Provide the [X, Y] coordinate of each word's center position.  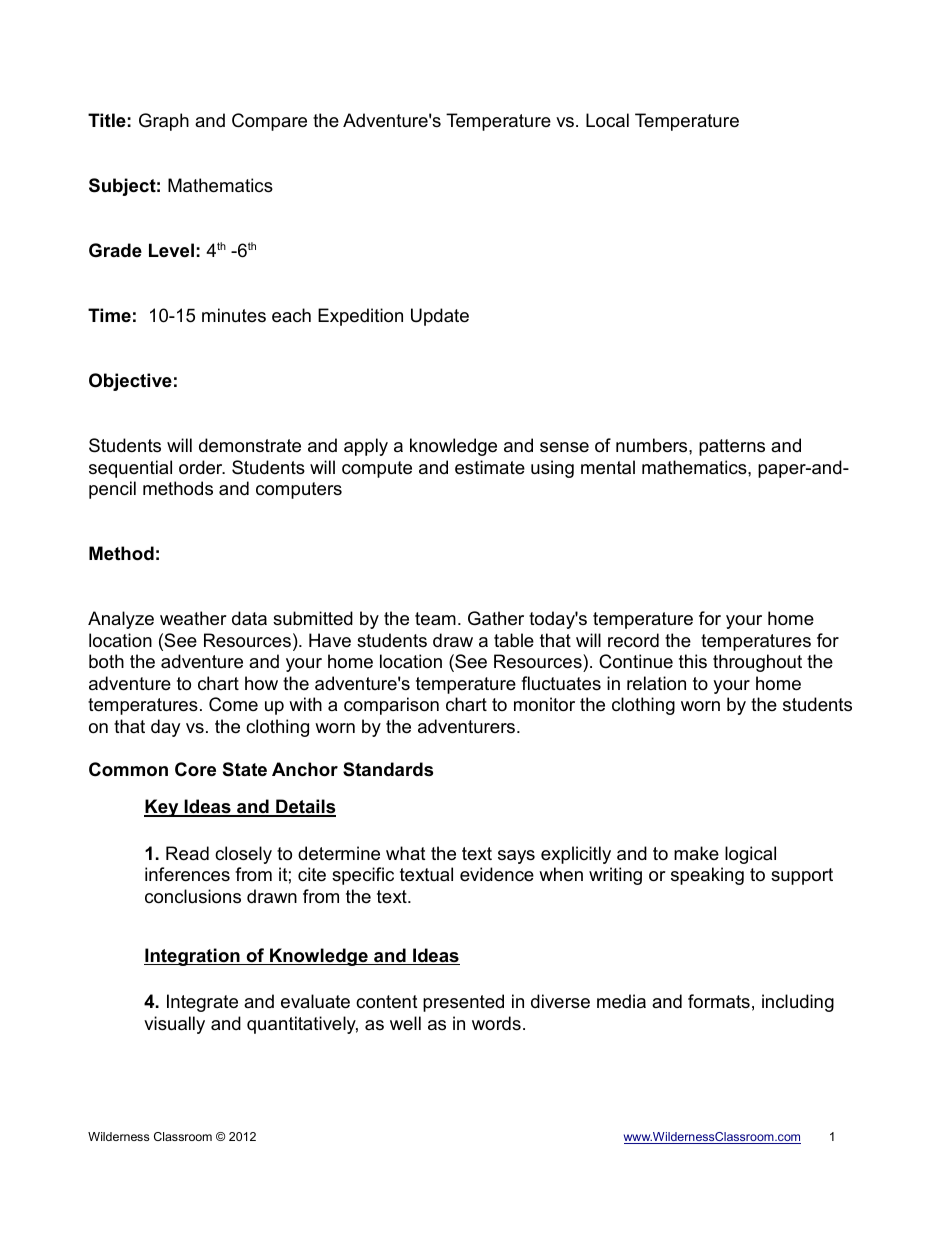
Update [440, 317]
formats [719, 1001]
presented [463, 1003]
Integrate [202, 1003]
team [435, 619]
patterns [732, 447]
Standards [388, 769]
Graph [164, 122]
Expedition [360, 317]
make [696, 853]
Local [607, 120]
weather [193, 618]
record [633, 640]
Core [195, 769]
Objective [130, 382]
